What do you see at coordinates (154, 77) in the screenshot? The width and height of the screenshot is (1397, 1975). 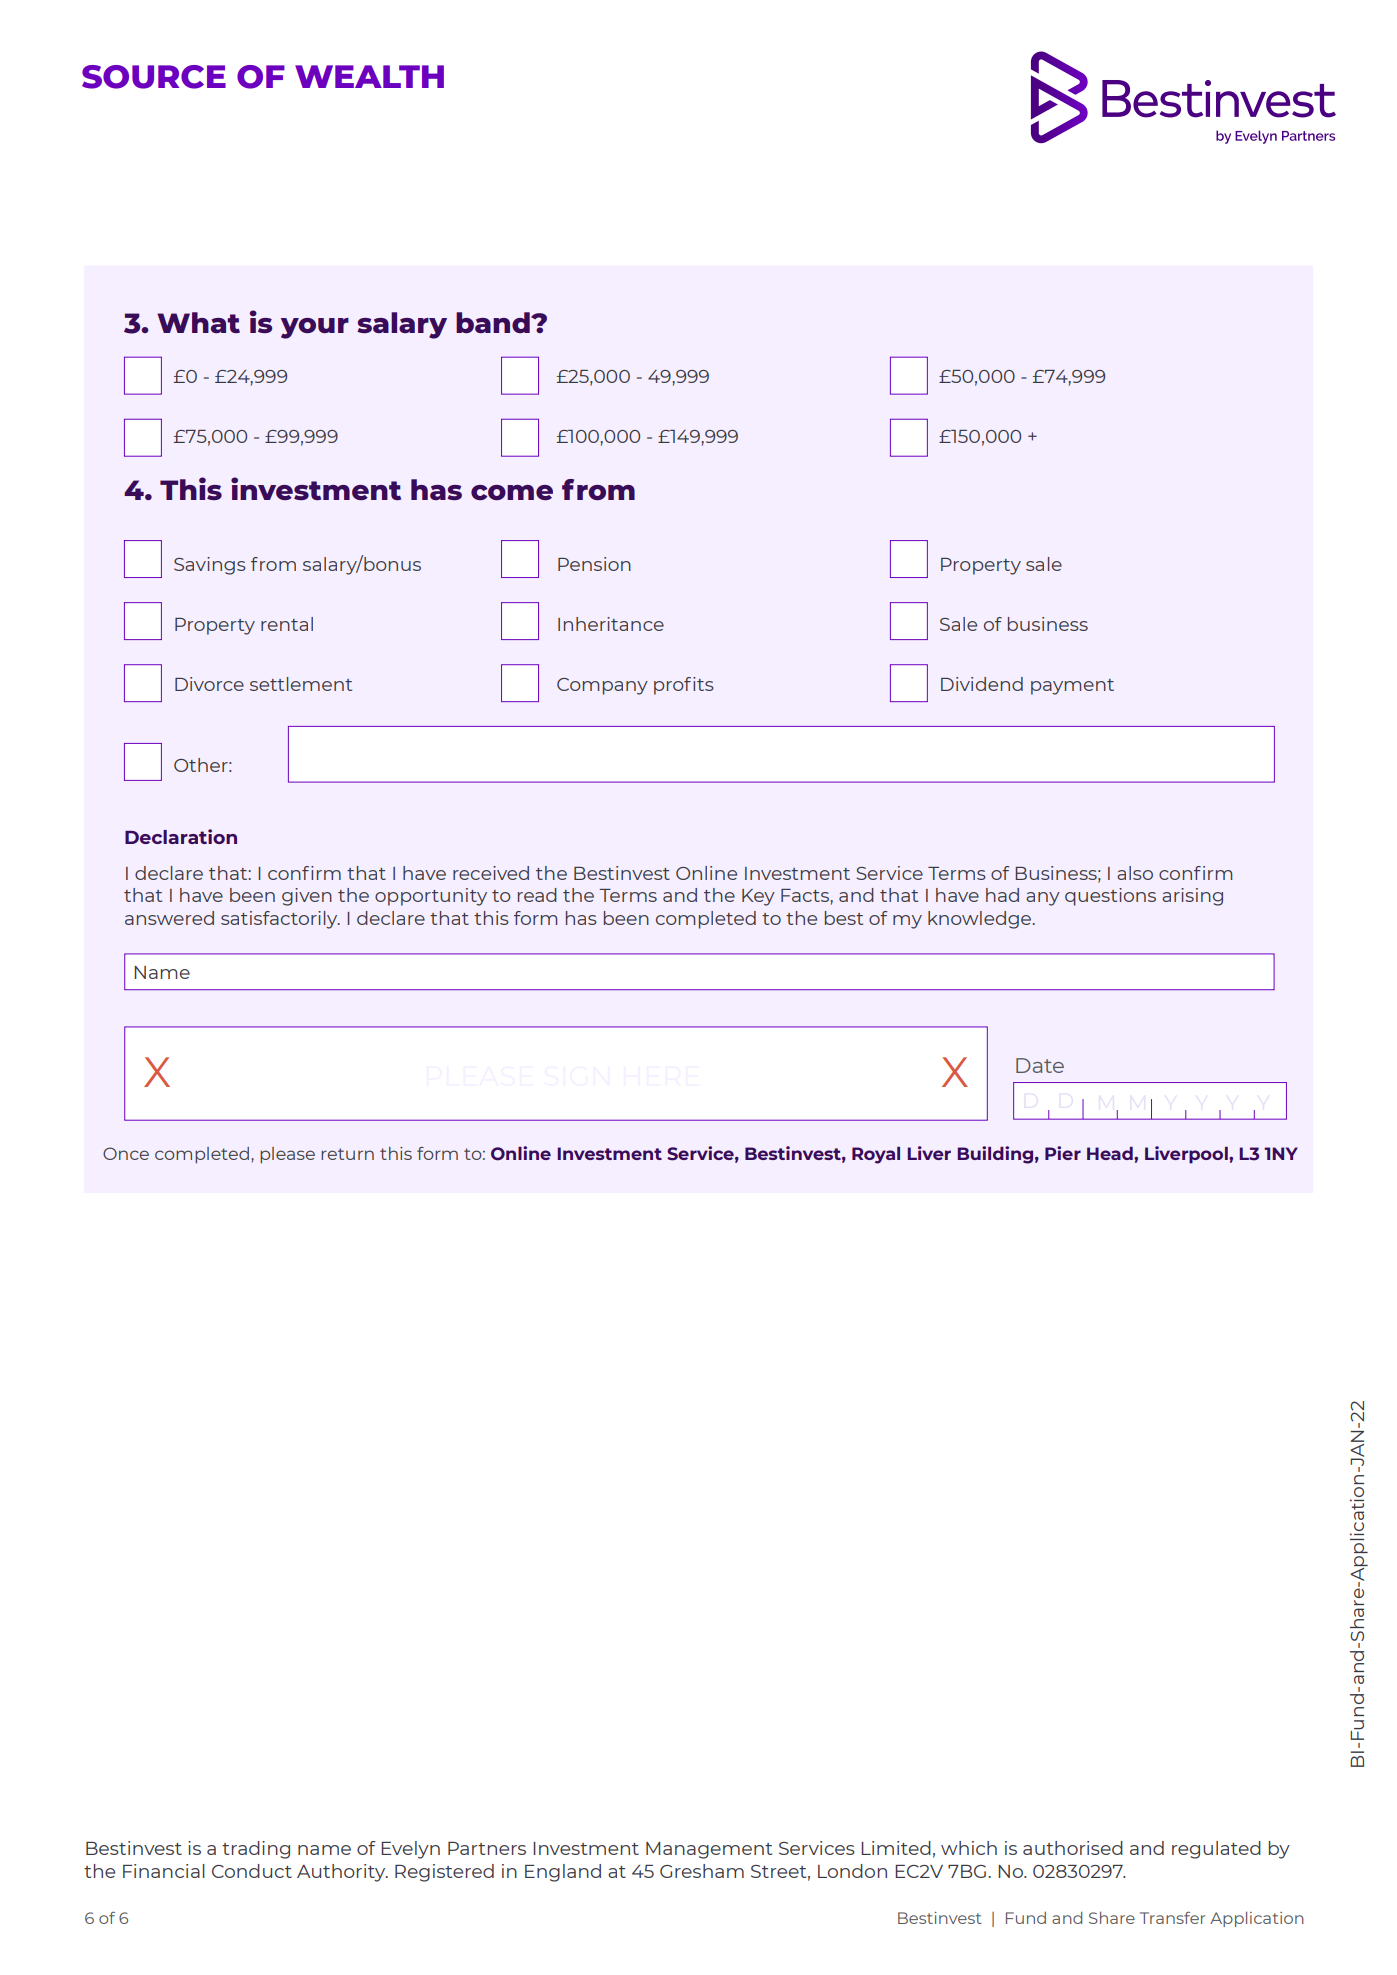 I see `SOURCE` at bounding box center [154, 77].
